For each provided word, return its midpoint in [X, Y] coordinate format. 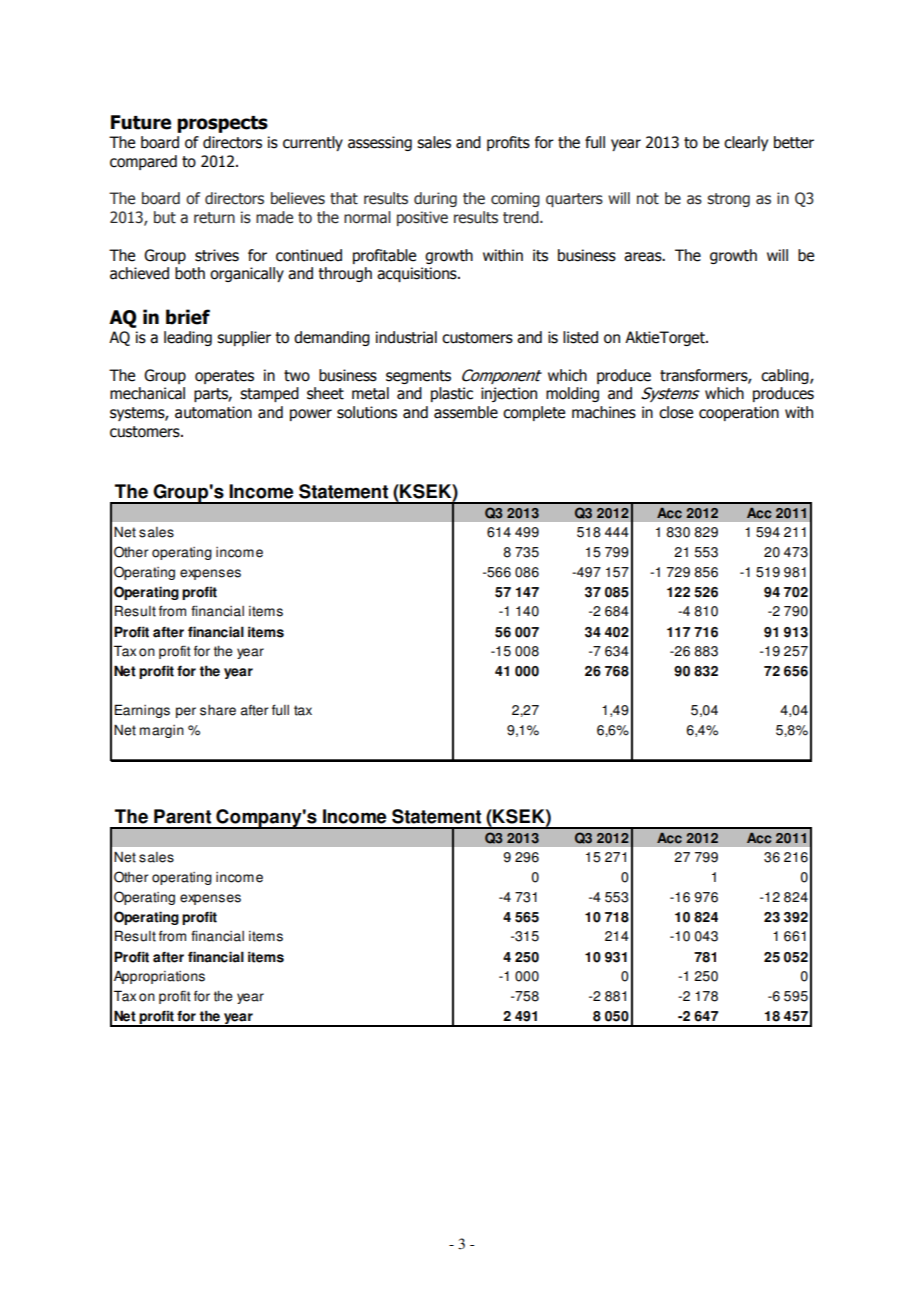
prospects [222, 124]
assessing [380, 143]
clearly [746, 143]
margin [162, 731]
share [218, 710]
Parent [182, 816]
